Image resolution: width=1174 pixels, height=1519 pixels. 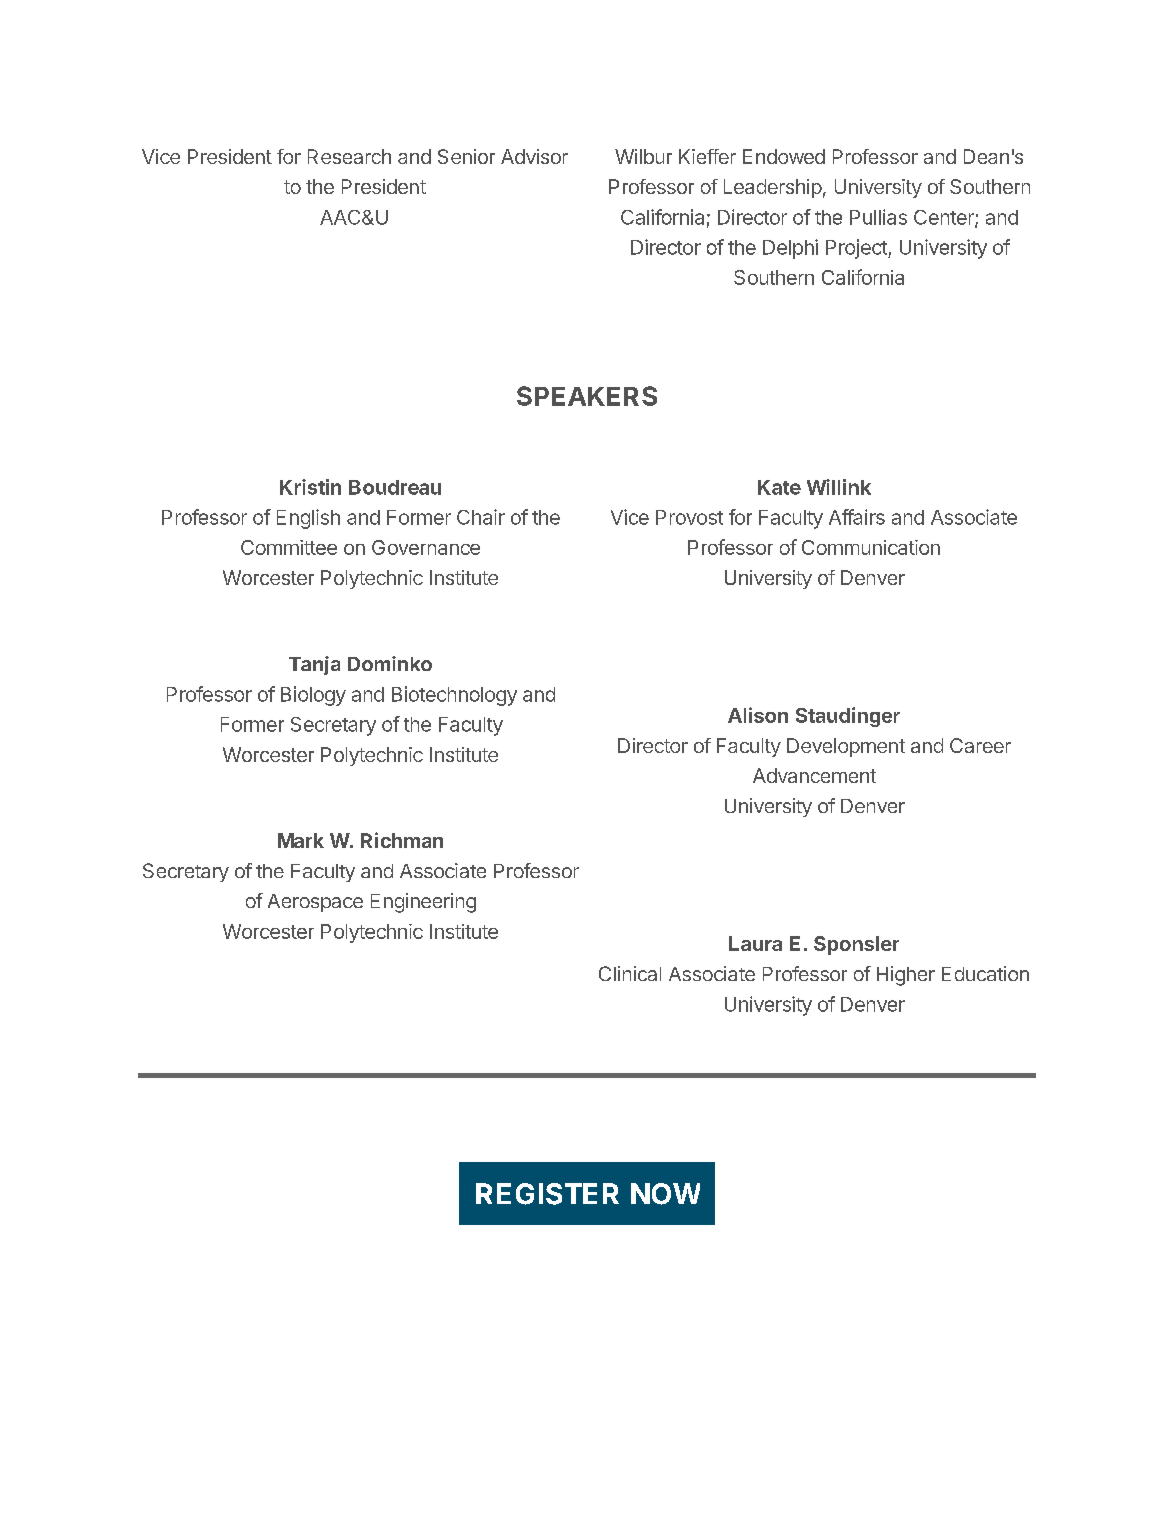 What do you see at coordinates (945, 218) in the image?
I see `Center` at bounding box center [945, 218].
